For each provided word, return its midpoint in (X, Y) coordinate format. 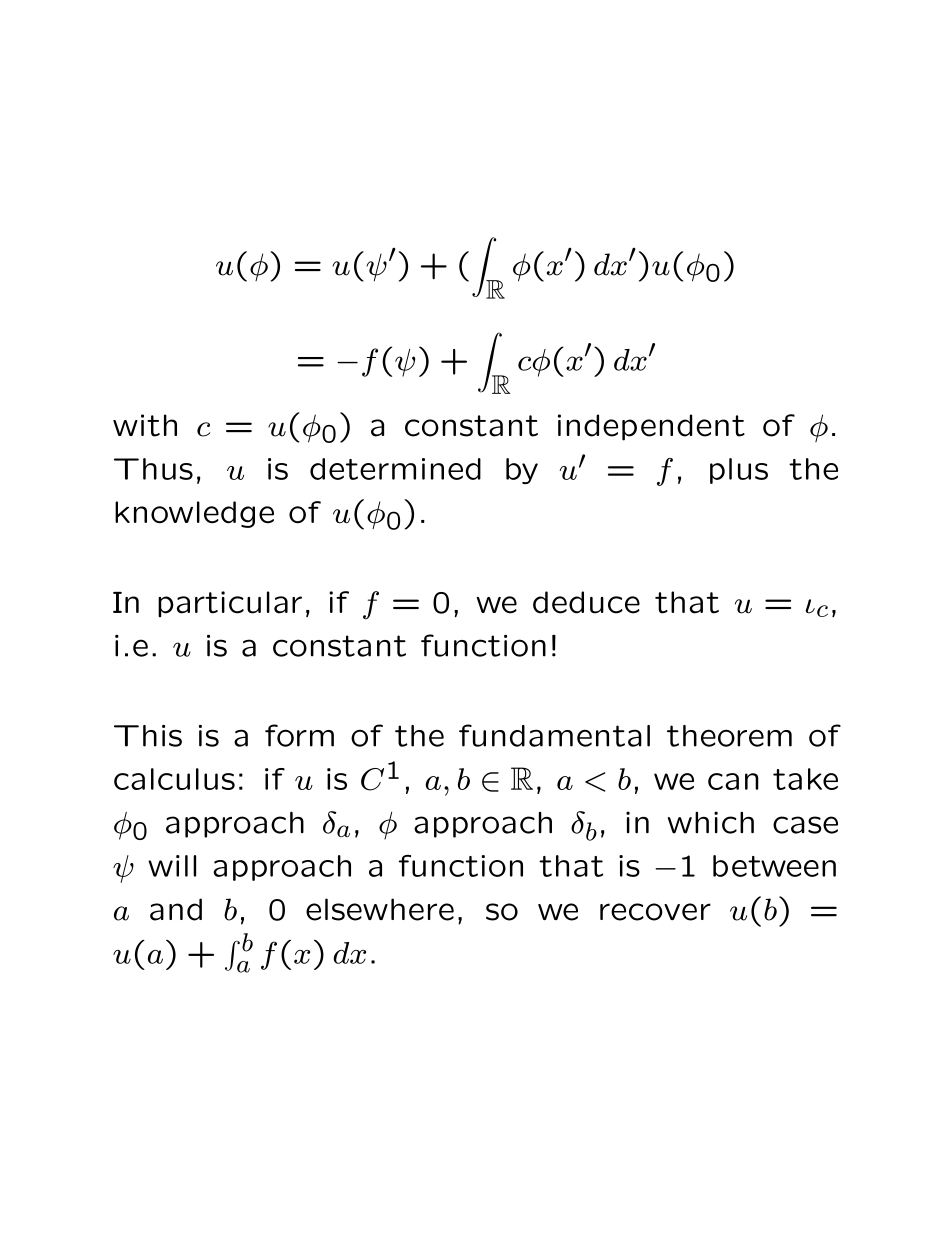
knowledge (194, 514)
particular (230, 604)
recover (655, 912)
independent (651, 427)
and (176, 909)
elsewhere (380, 909)
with (145, 425)
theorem (729, 736)
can (733, 781)
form (299, 735)
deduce (586, 602)
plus (739, 471)
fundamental (554, 735)
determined (395, 469)
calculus (174, 779)
